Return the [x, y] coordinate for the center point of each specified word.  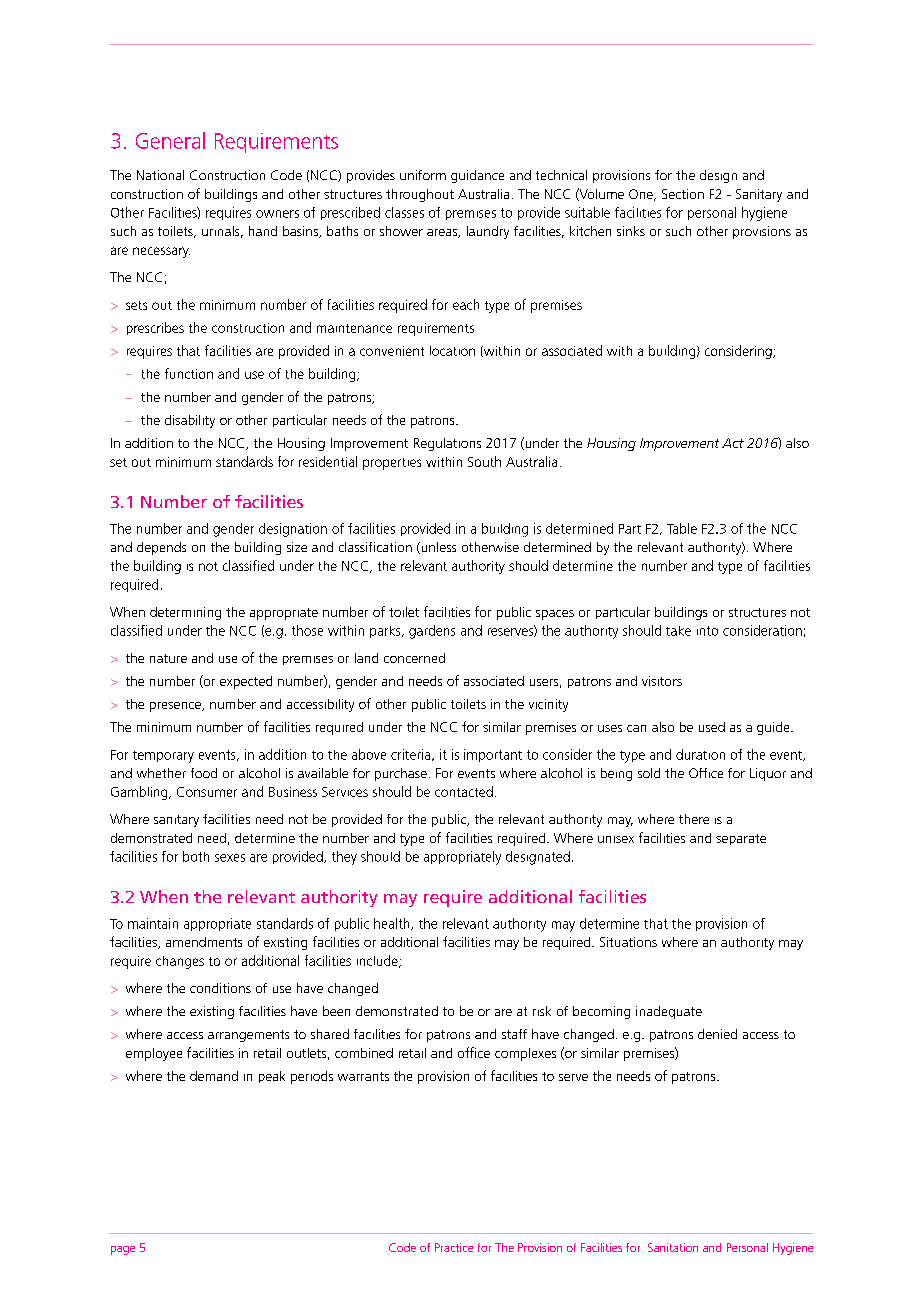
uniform [423, 175]
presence [176, 707]
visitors [662, 681]
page [123, 1250]
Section [683, 194]
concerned [414, 658]
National [160, 175]
